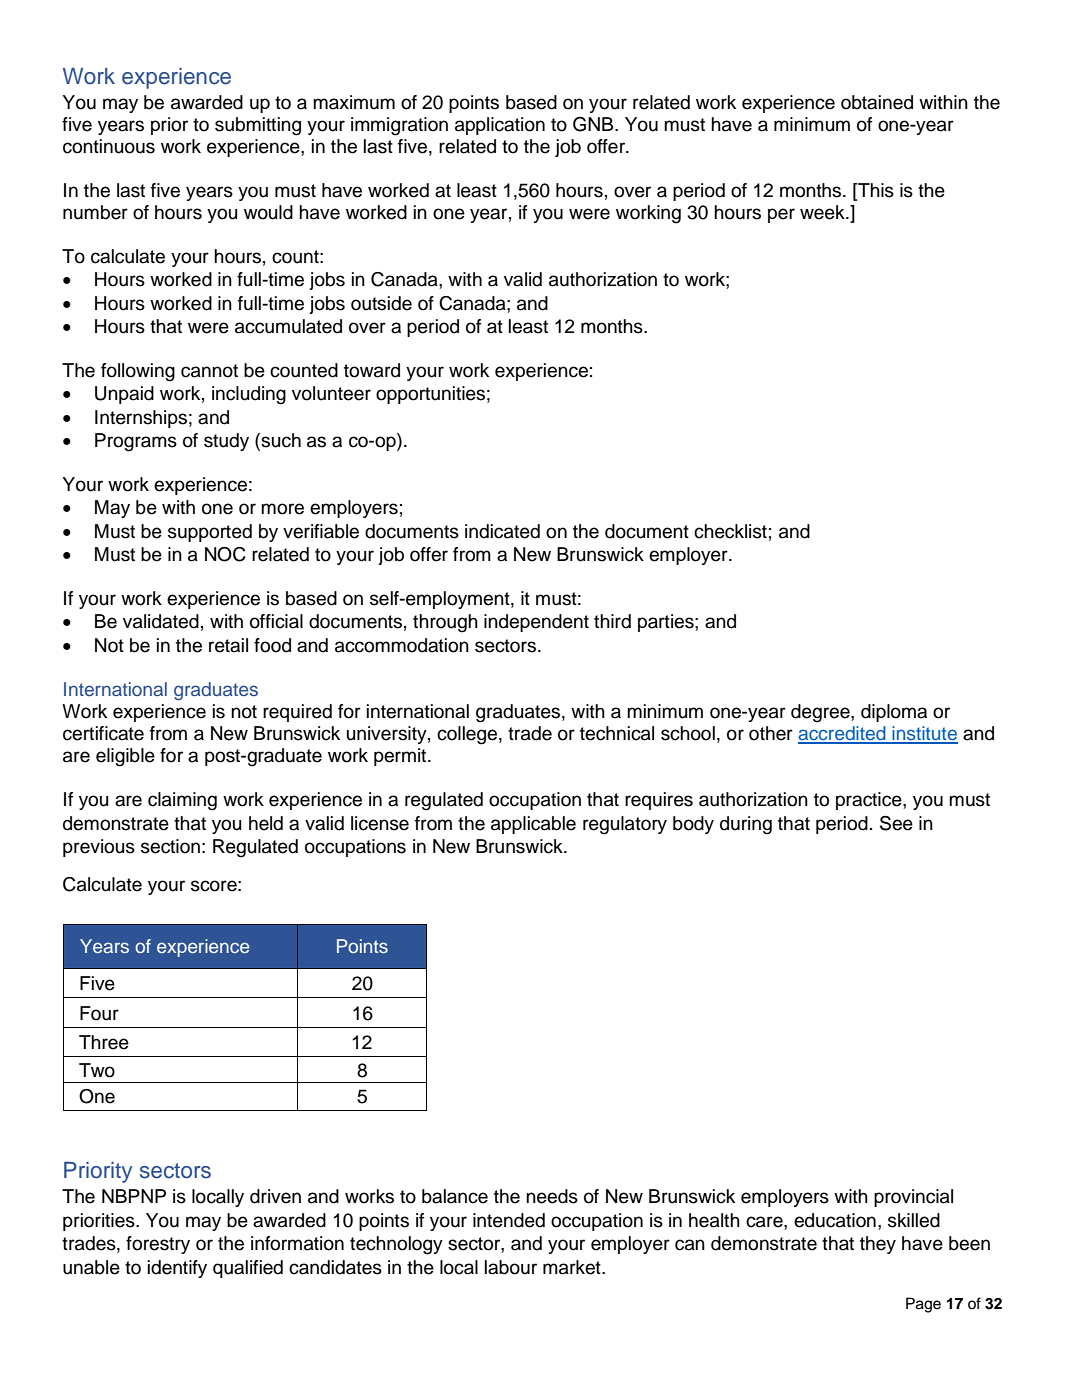 Image resolution: width=1065 pixels, height=1379 pixels. Describe the element at coordinates (617, 733) in the image. I see `technical` at that location.
